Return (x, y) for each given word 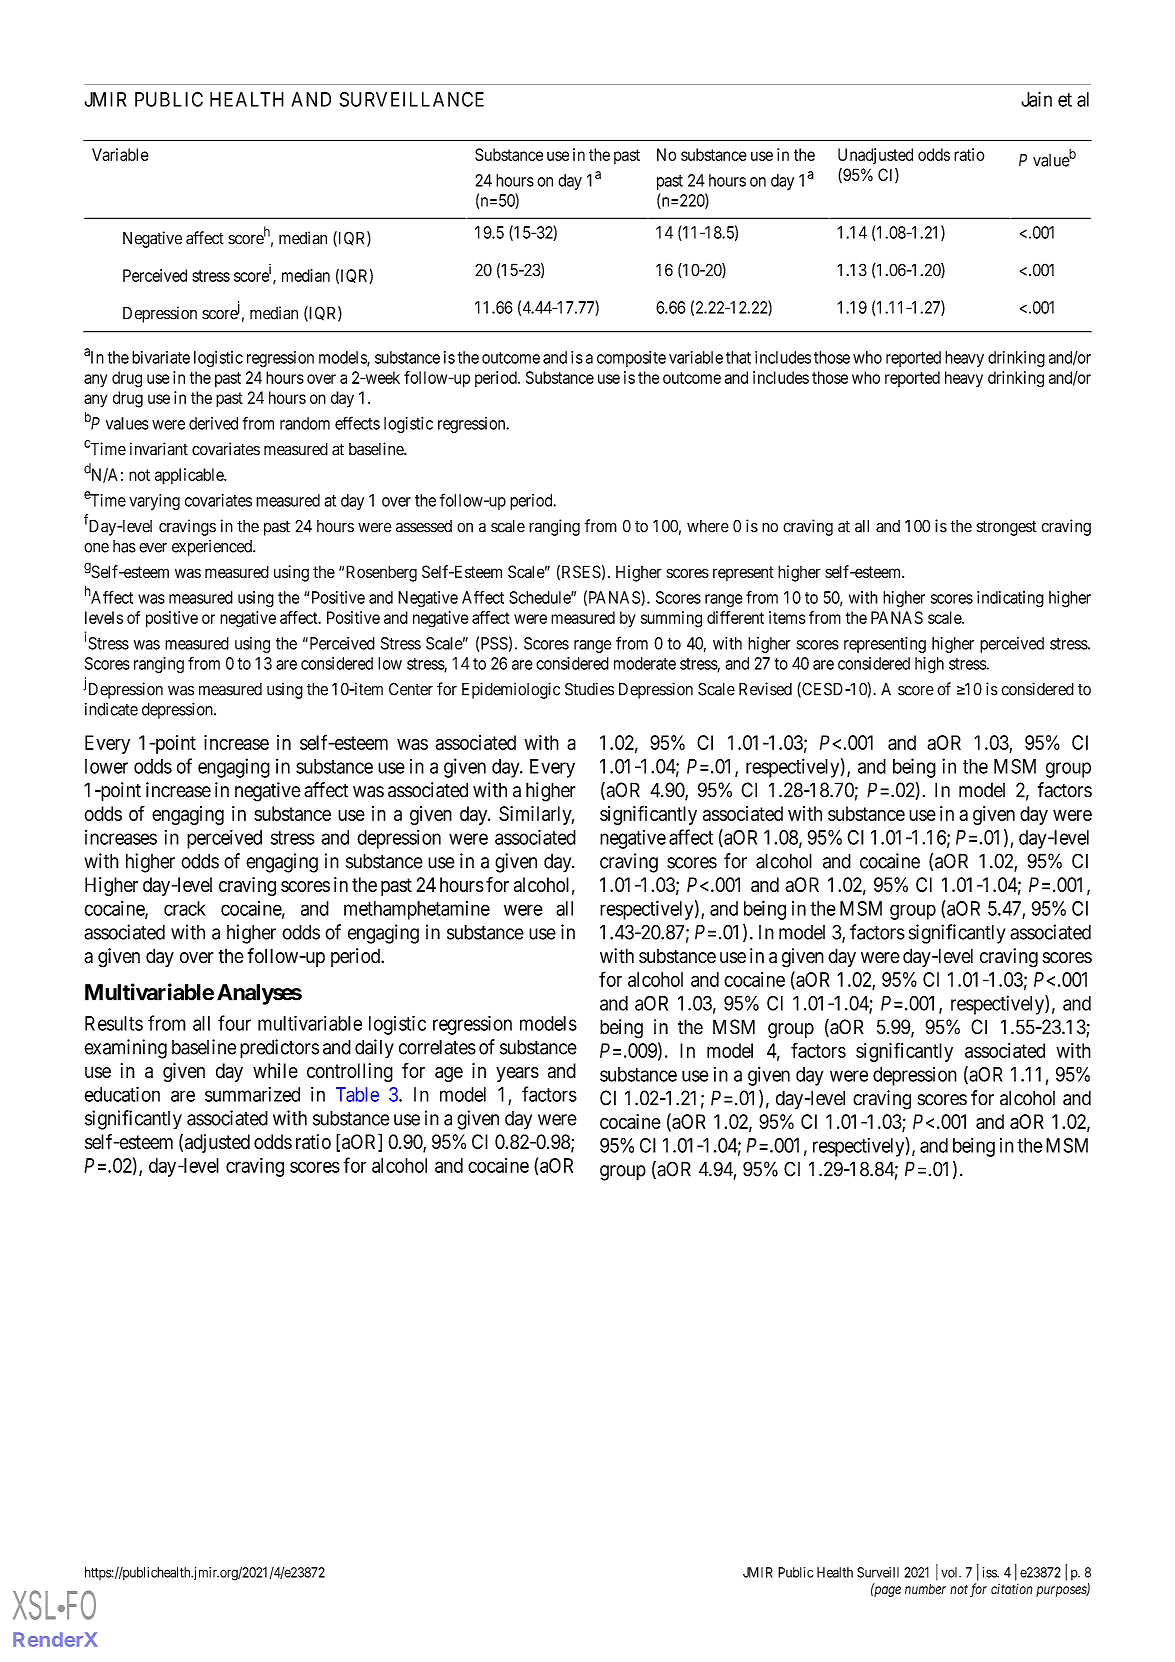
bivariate (161, 357)
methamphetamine (417, 910)
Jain (1036, 99)
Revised (765, 689)
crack (185, 908)
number (925, 1589)
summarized (252, 1094)
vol (951, 1572)
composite (631, 359)
